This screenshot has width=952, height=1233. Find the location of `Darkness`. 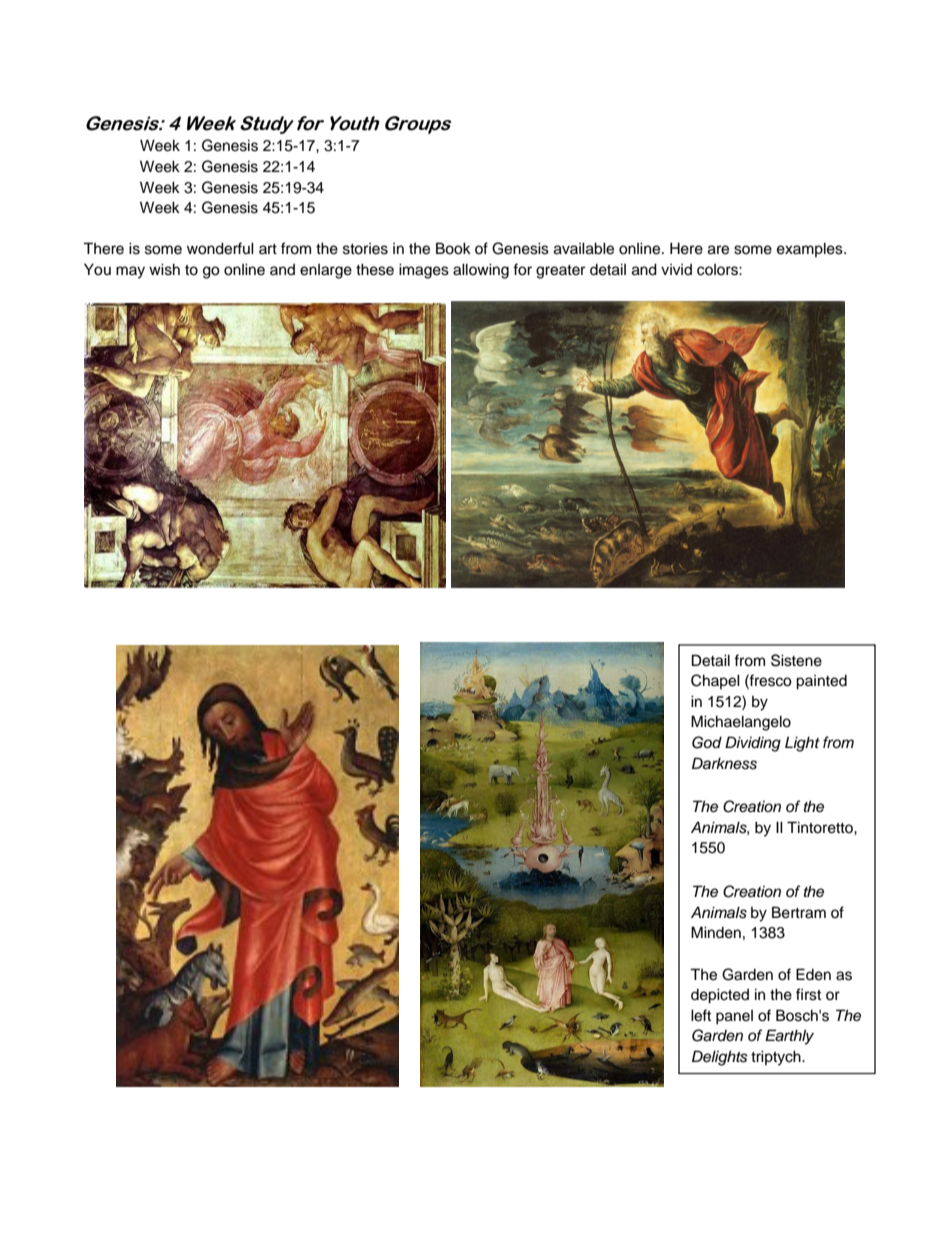

Darkness is located at coordinates (724, 763).
